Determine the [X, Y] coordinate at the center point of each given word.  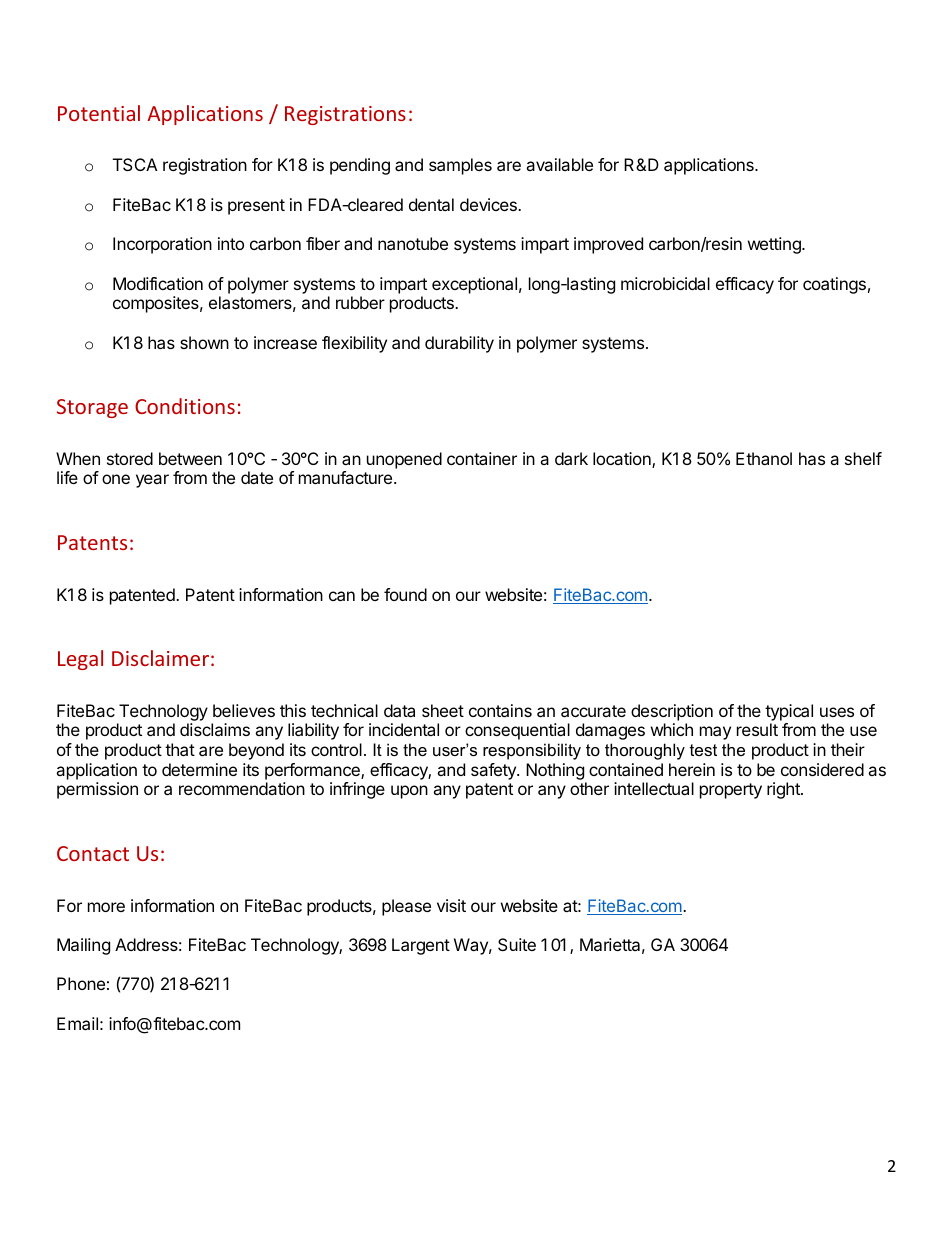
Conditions [185, 406]
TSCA [135, 164]
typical [789, 712]
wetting [775, 245]
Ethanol [764, 458]
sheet [443, 710]
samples [460, 166]
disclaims [215, 729]
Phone [81, 983]
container [482, 458]
